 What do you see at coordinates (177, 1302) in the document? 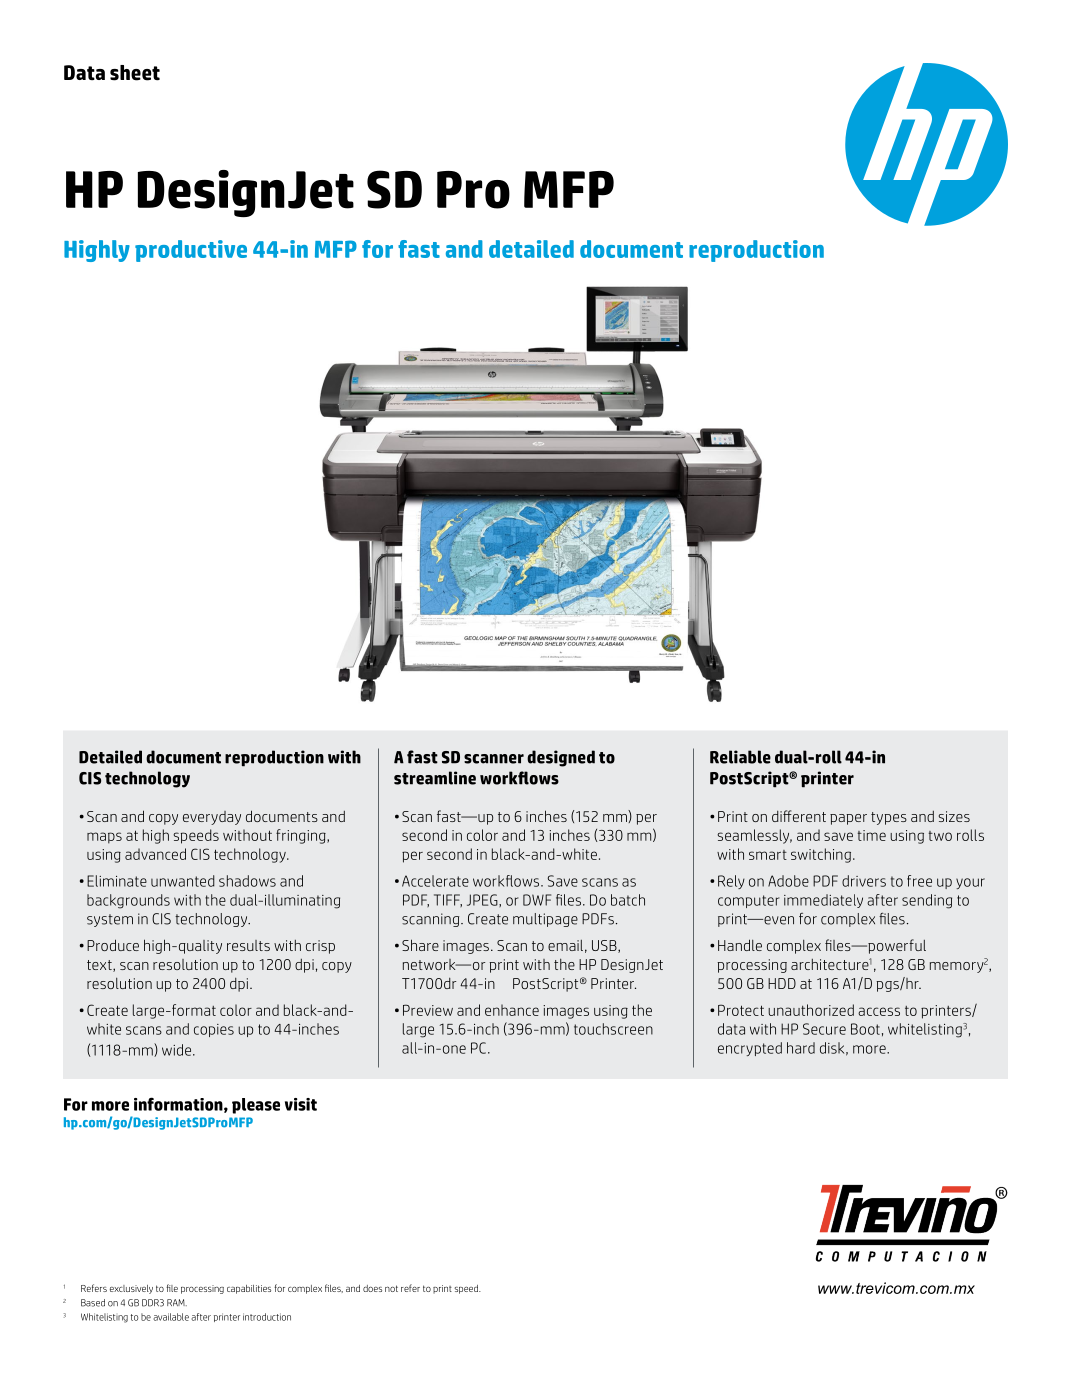
I see `RAM` at bounding box center [177, 1302].
